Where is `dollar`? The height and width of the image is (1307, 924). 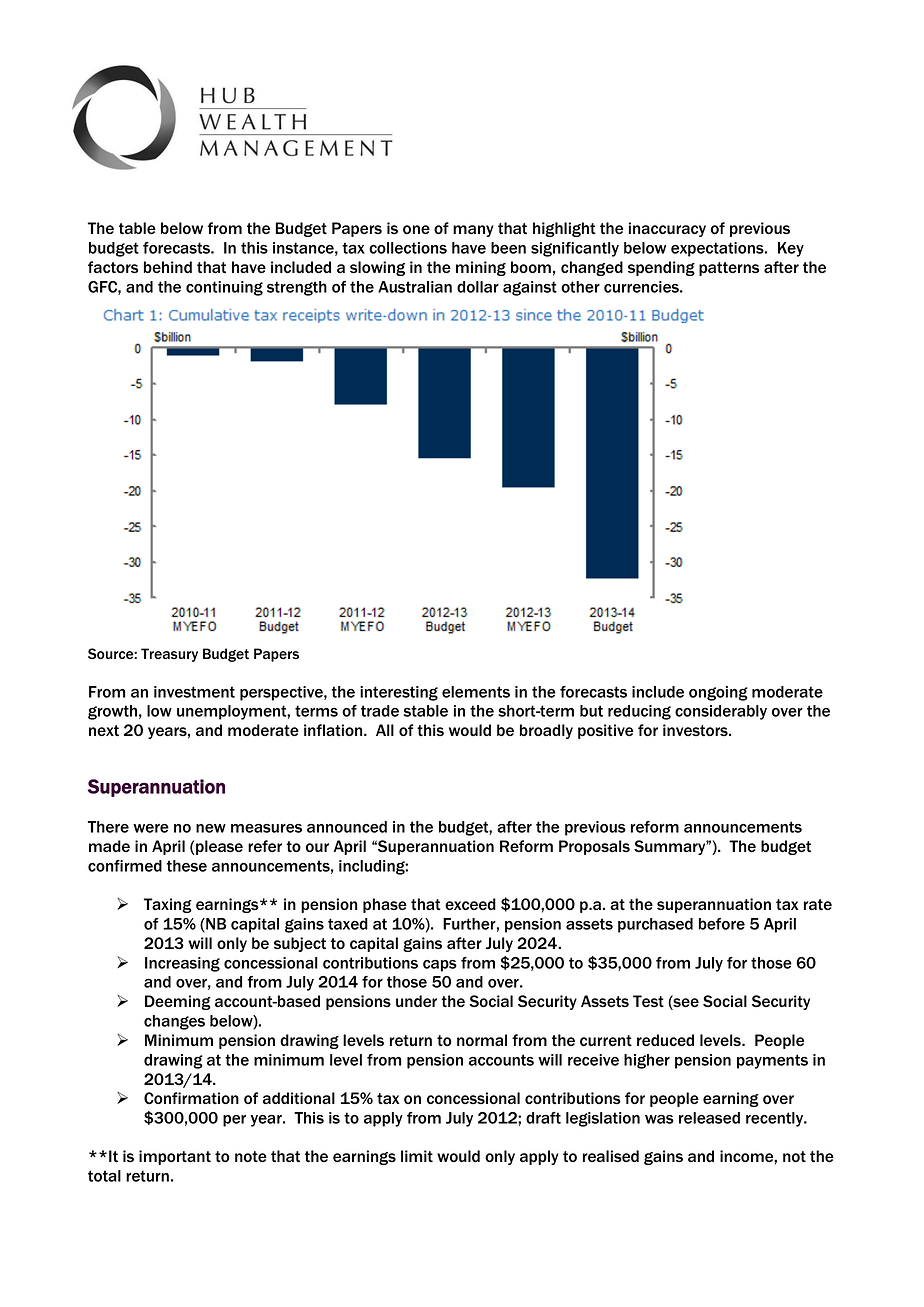
dollar is located at coordinates (478, 287).
